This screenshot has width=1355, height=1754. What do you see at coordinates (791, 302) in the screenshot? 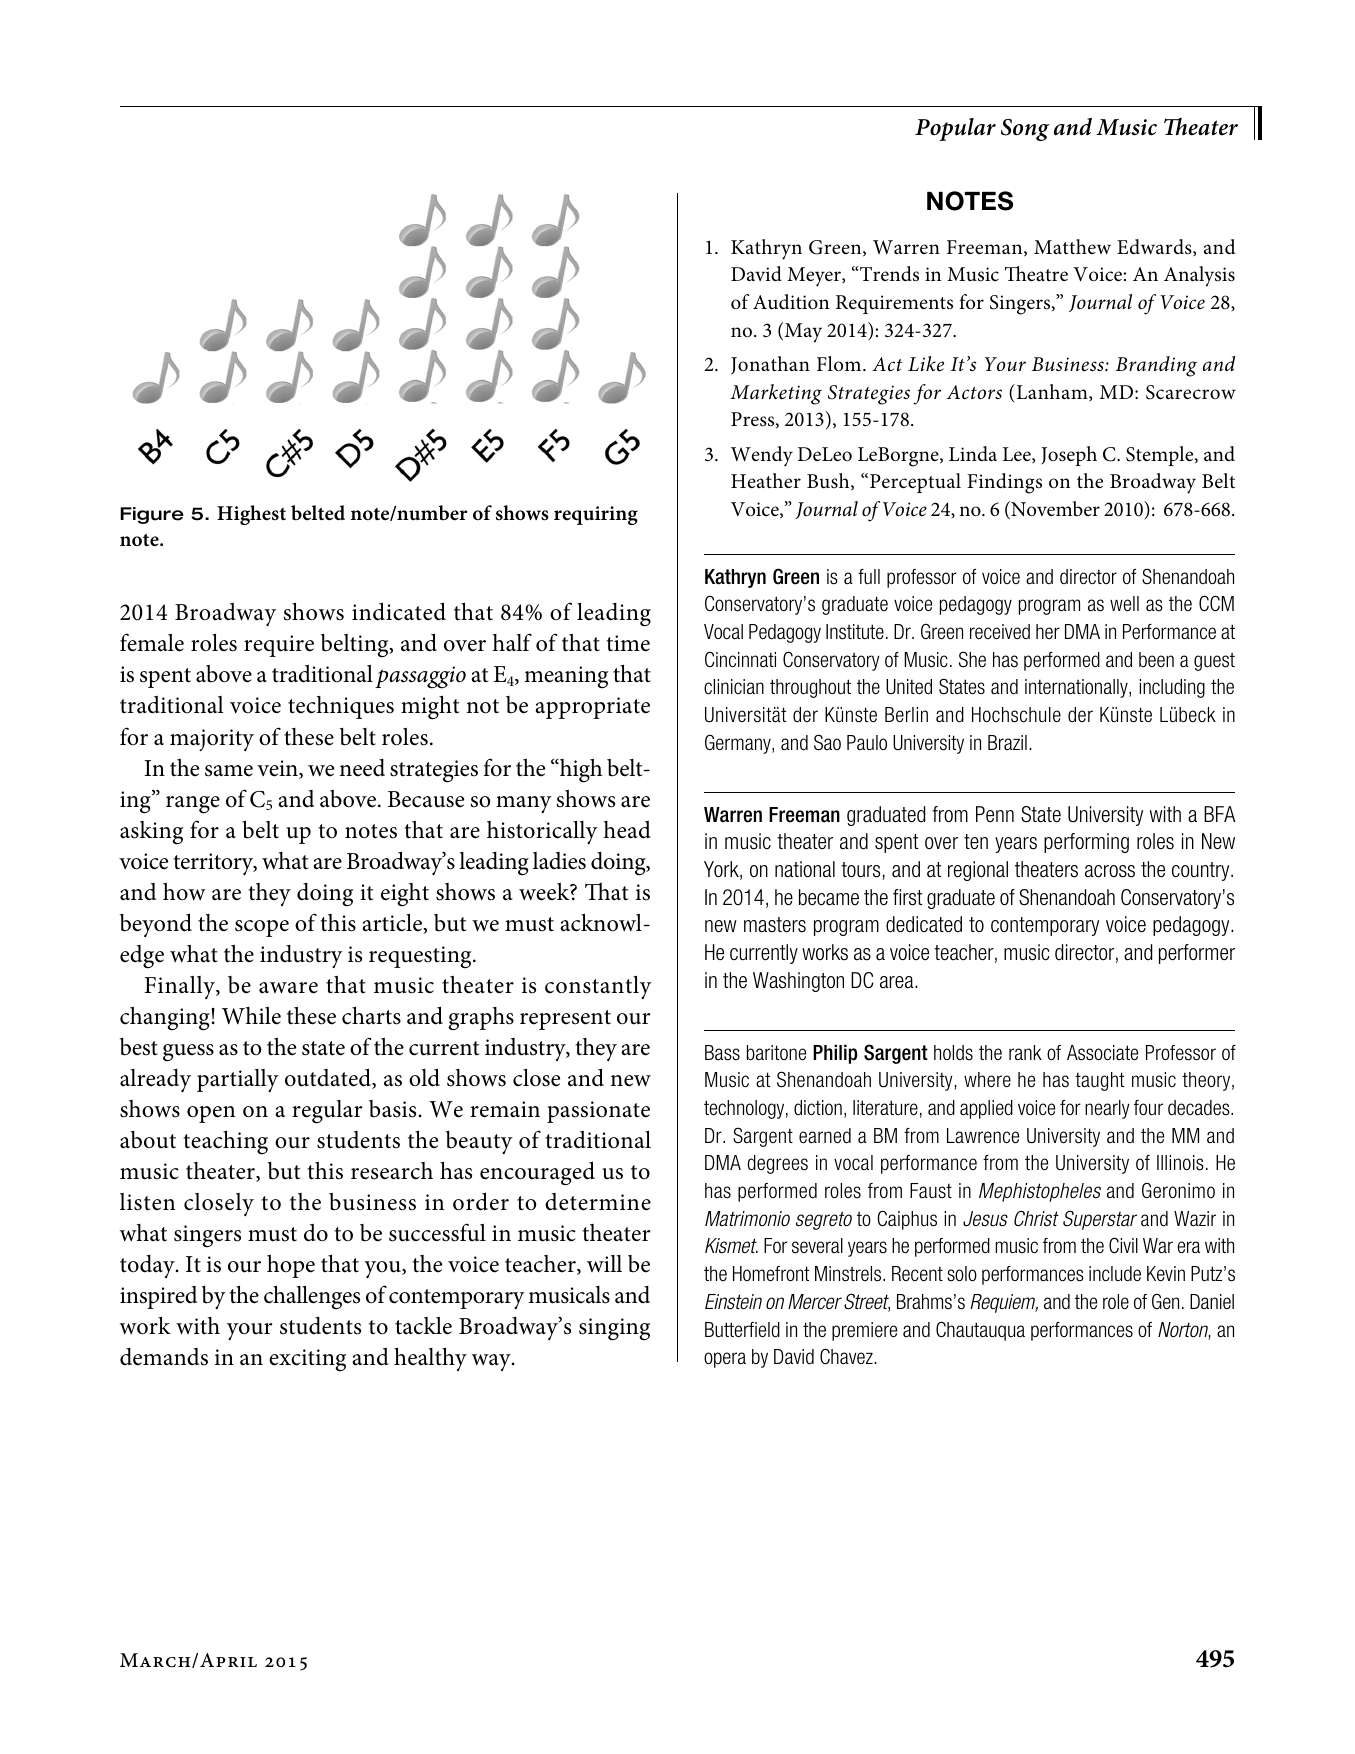
I see `Audition` at bounding box center [791, 302].
